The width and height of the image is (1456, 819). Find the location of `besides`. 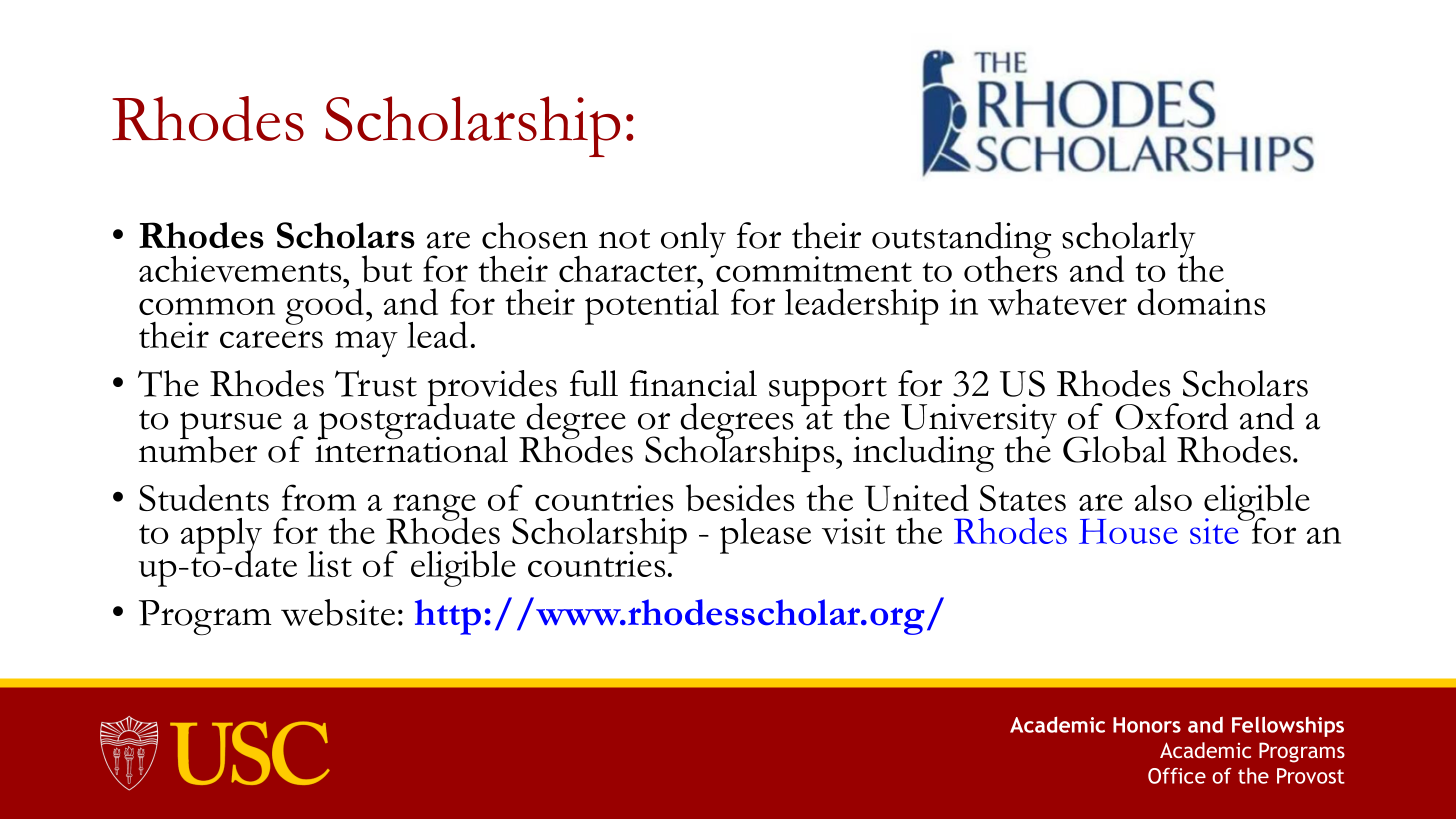

besides is located at coordinates (740, 498).
